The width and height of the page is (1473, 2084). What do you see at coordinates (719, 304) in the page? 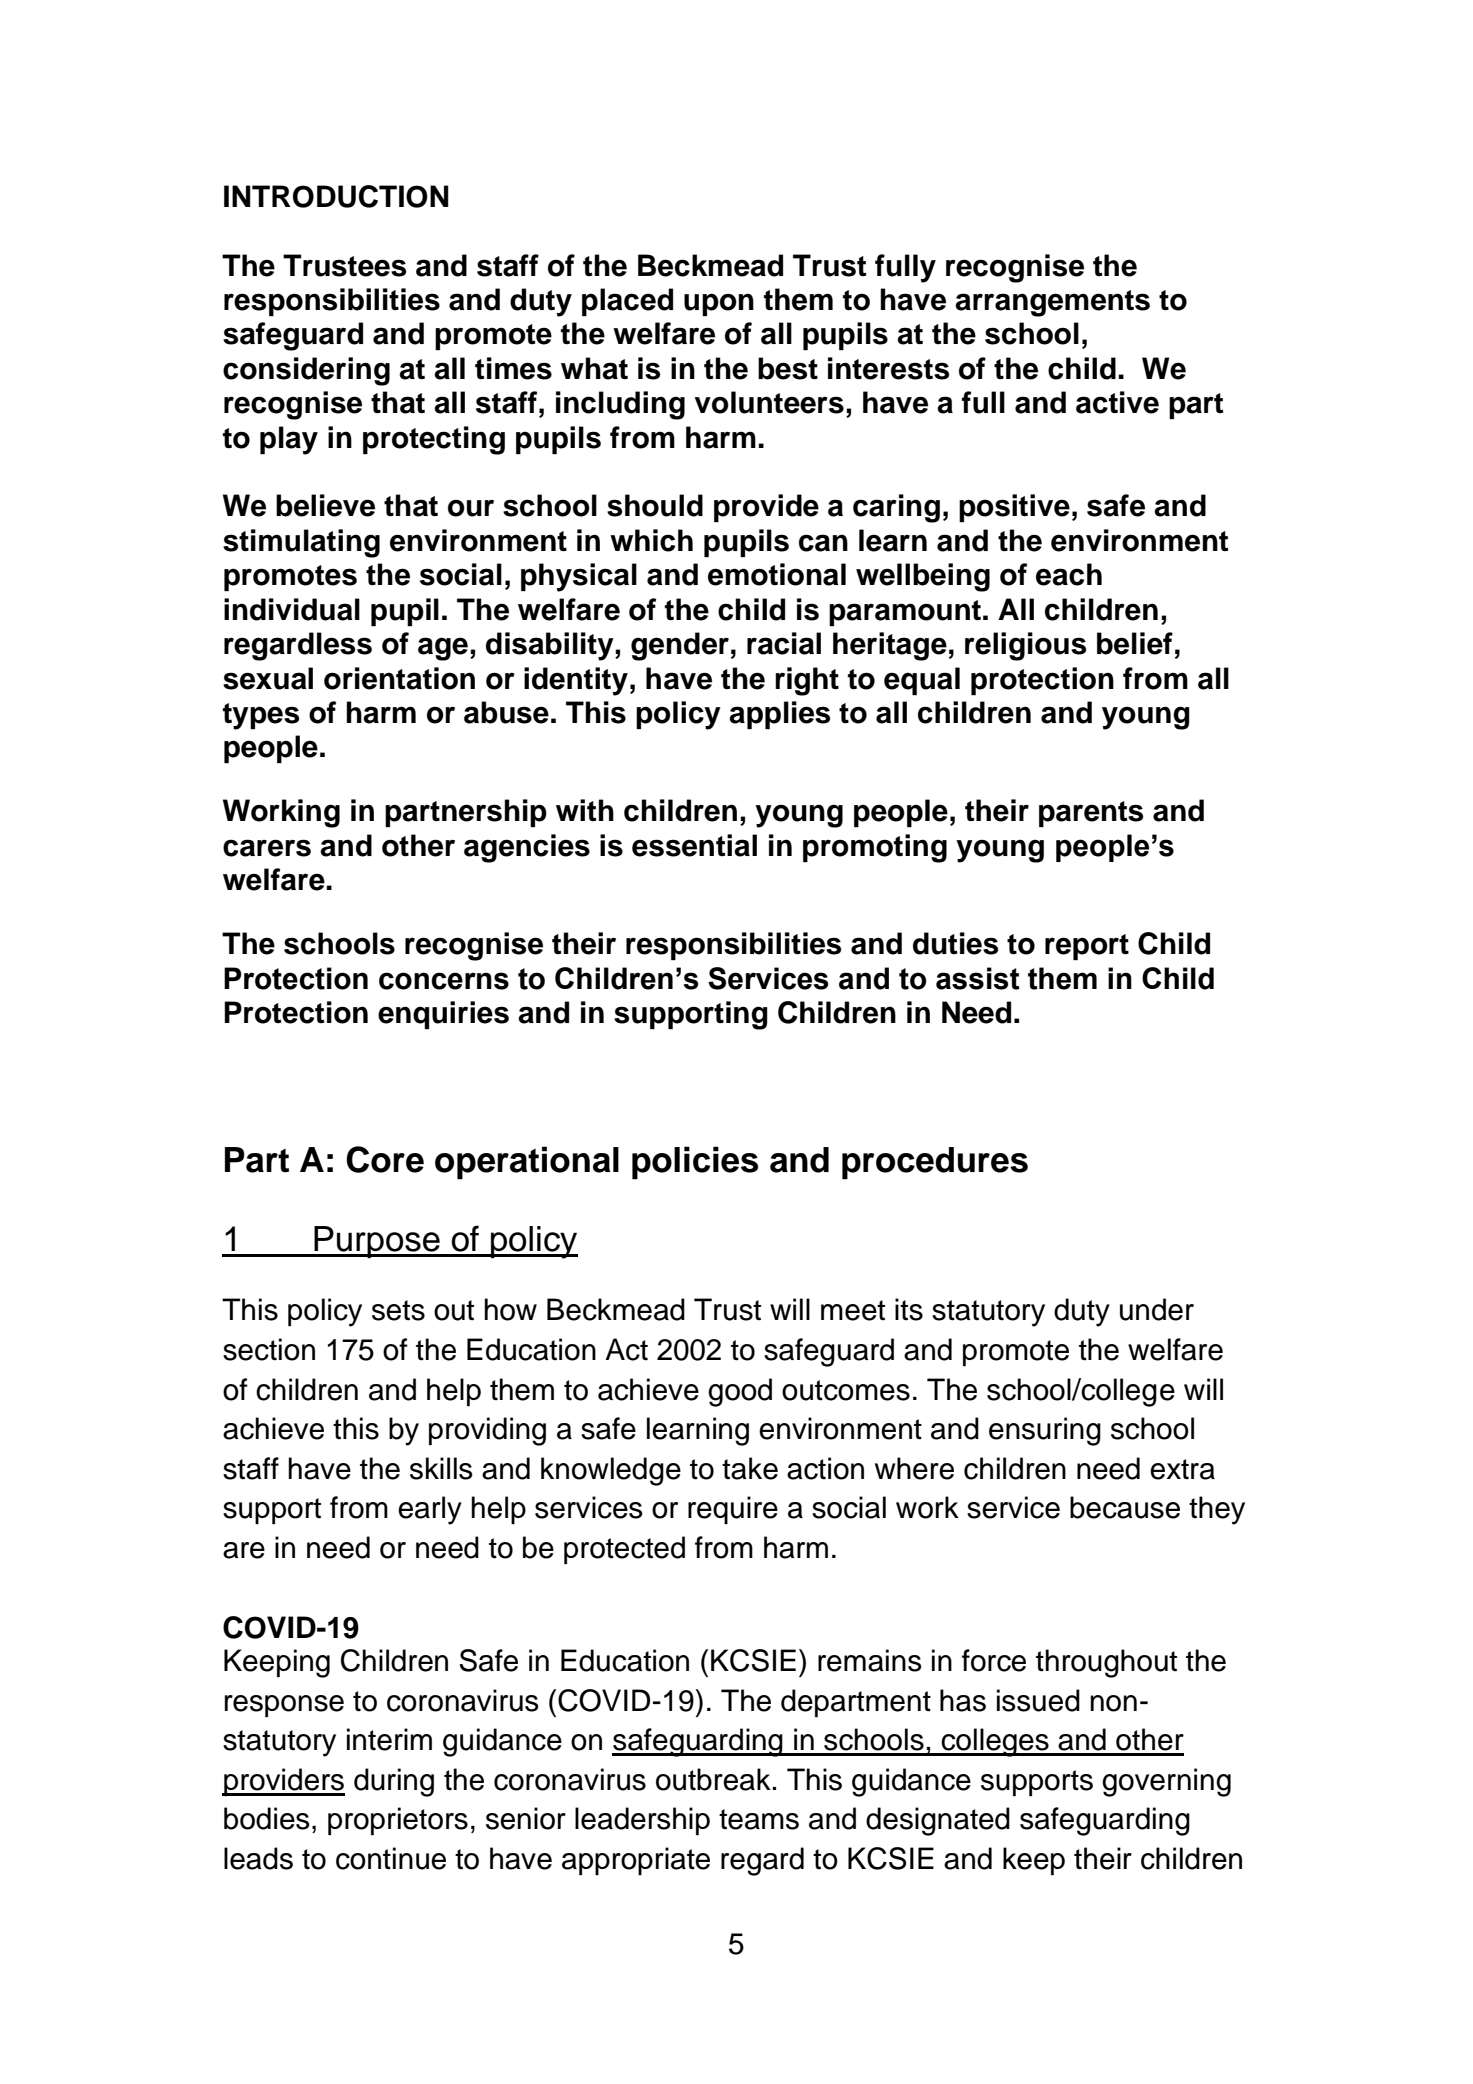
I see `upon` at bounding box center [719, 304].
